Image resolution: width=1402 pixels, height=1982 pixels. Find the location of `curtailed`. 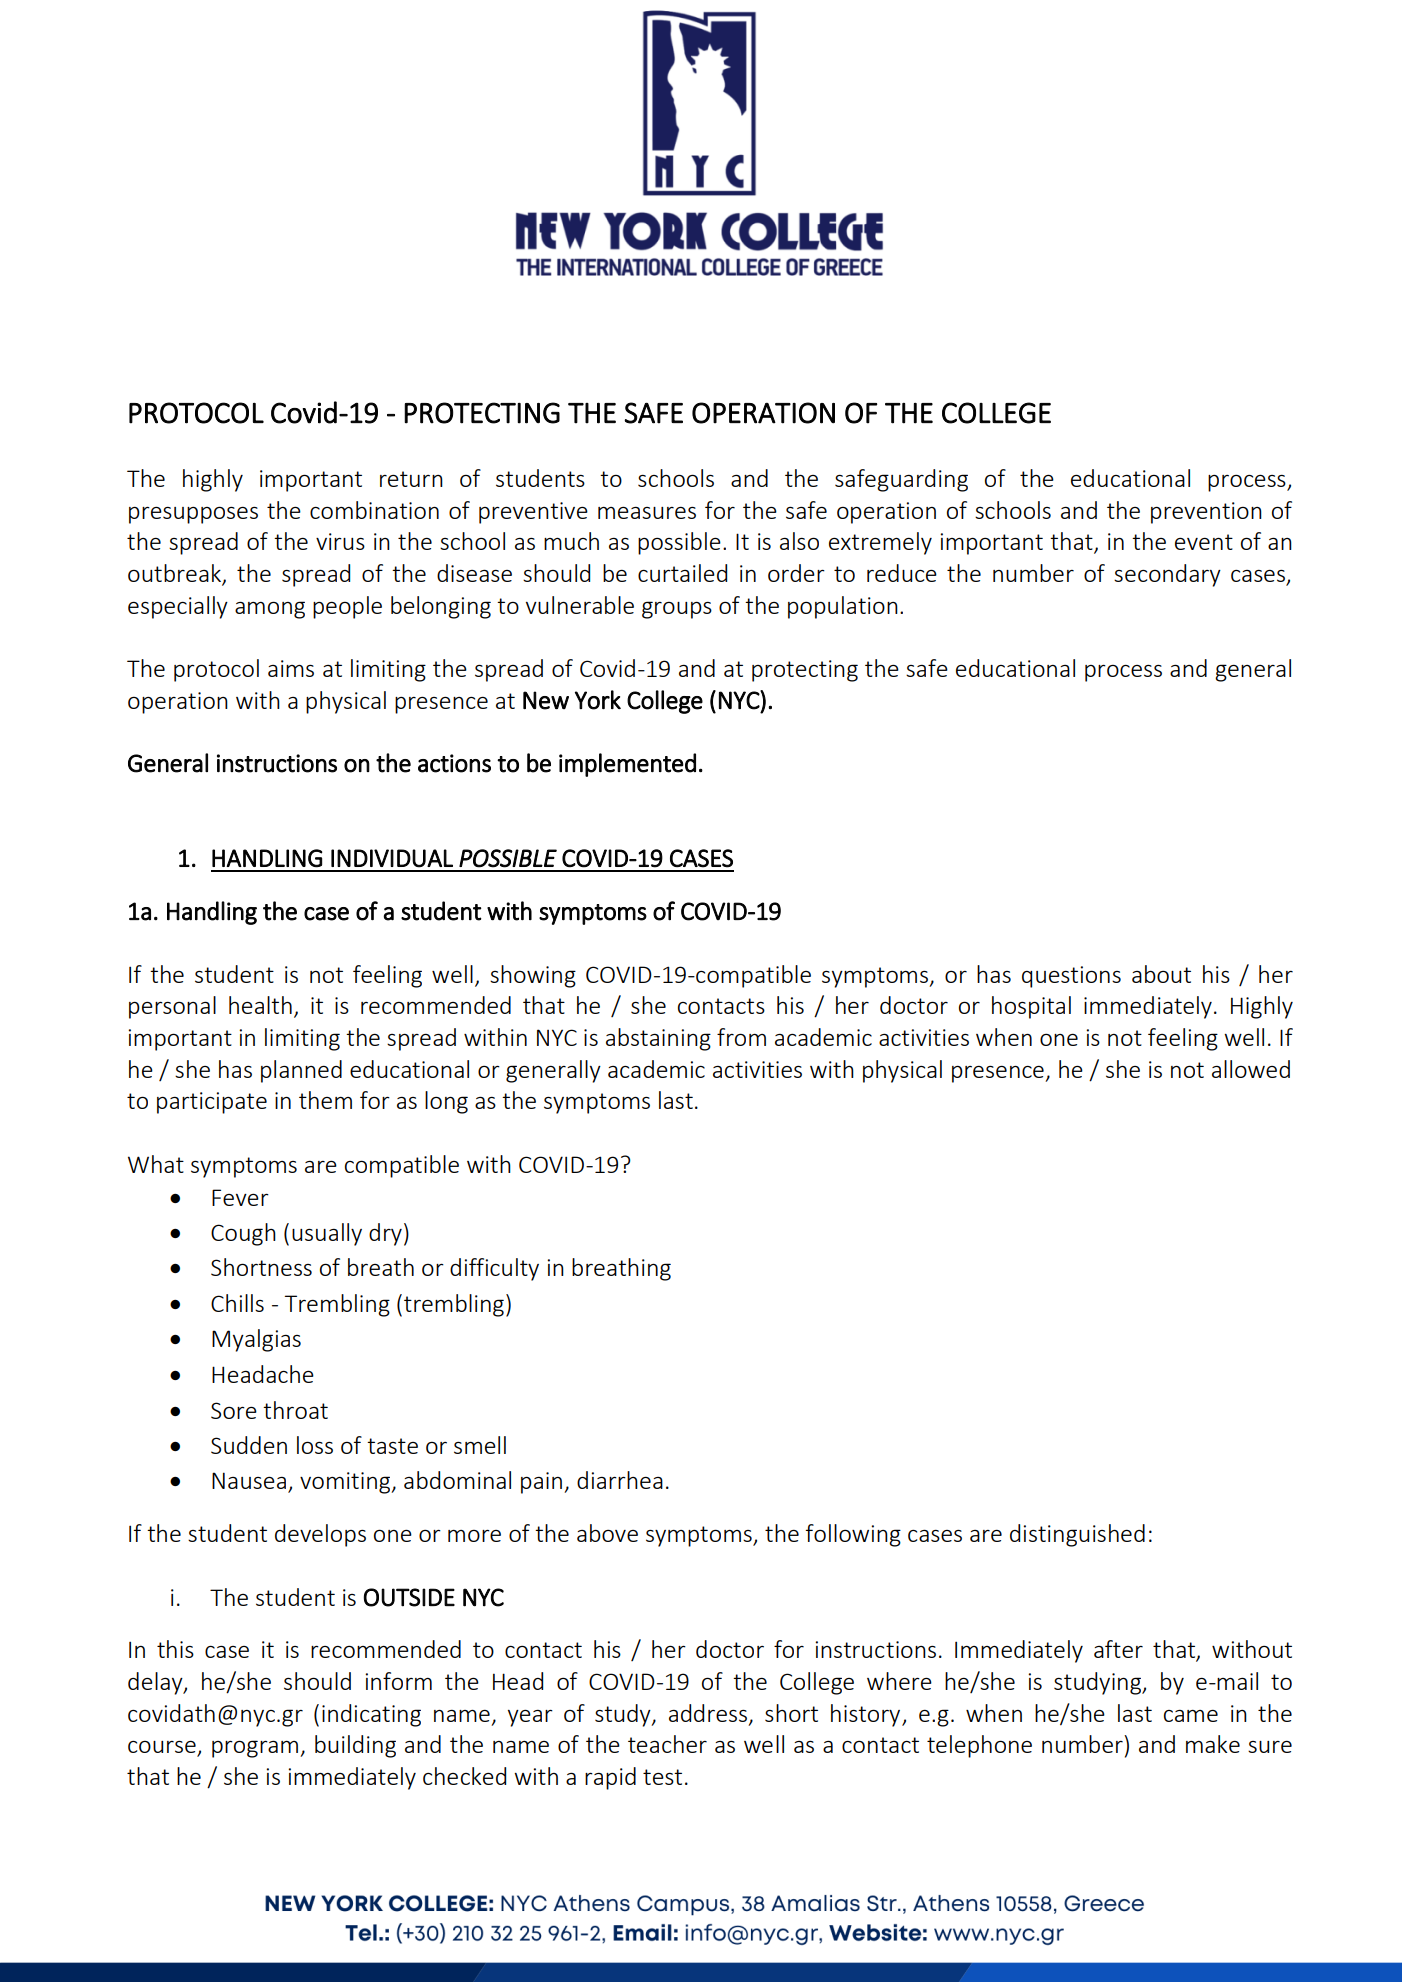

curtailed is located at coordinates (682, 573).
